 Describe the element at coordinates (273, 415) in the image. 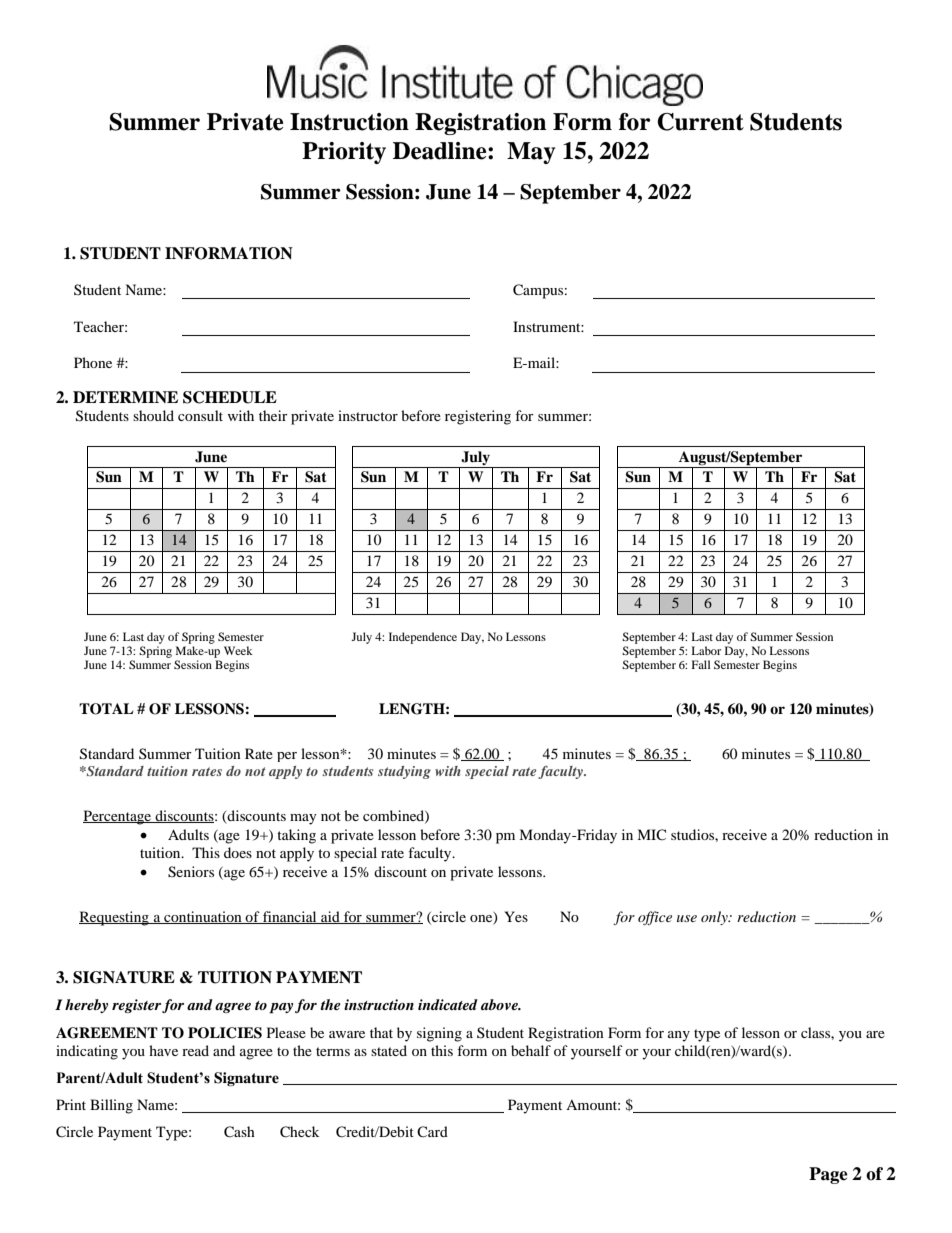

I see `their` at that location.
